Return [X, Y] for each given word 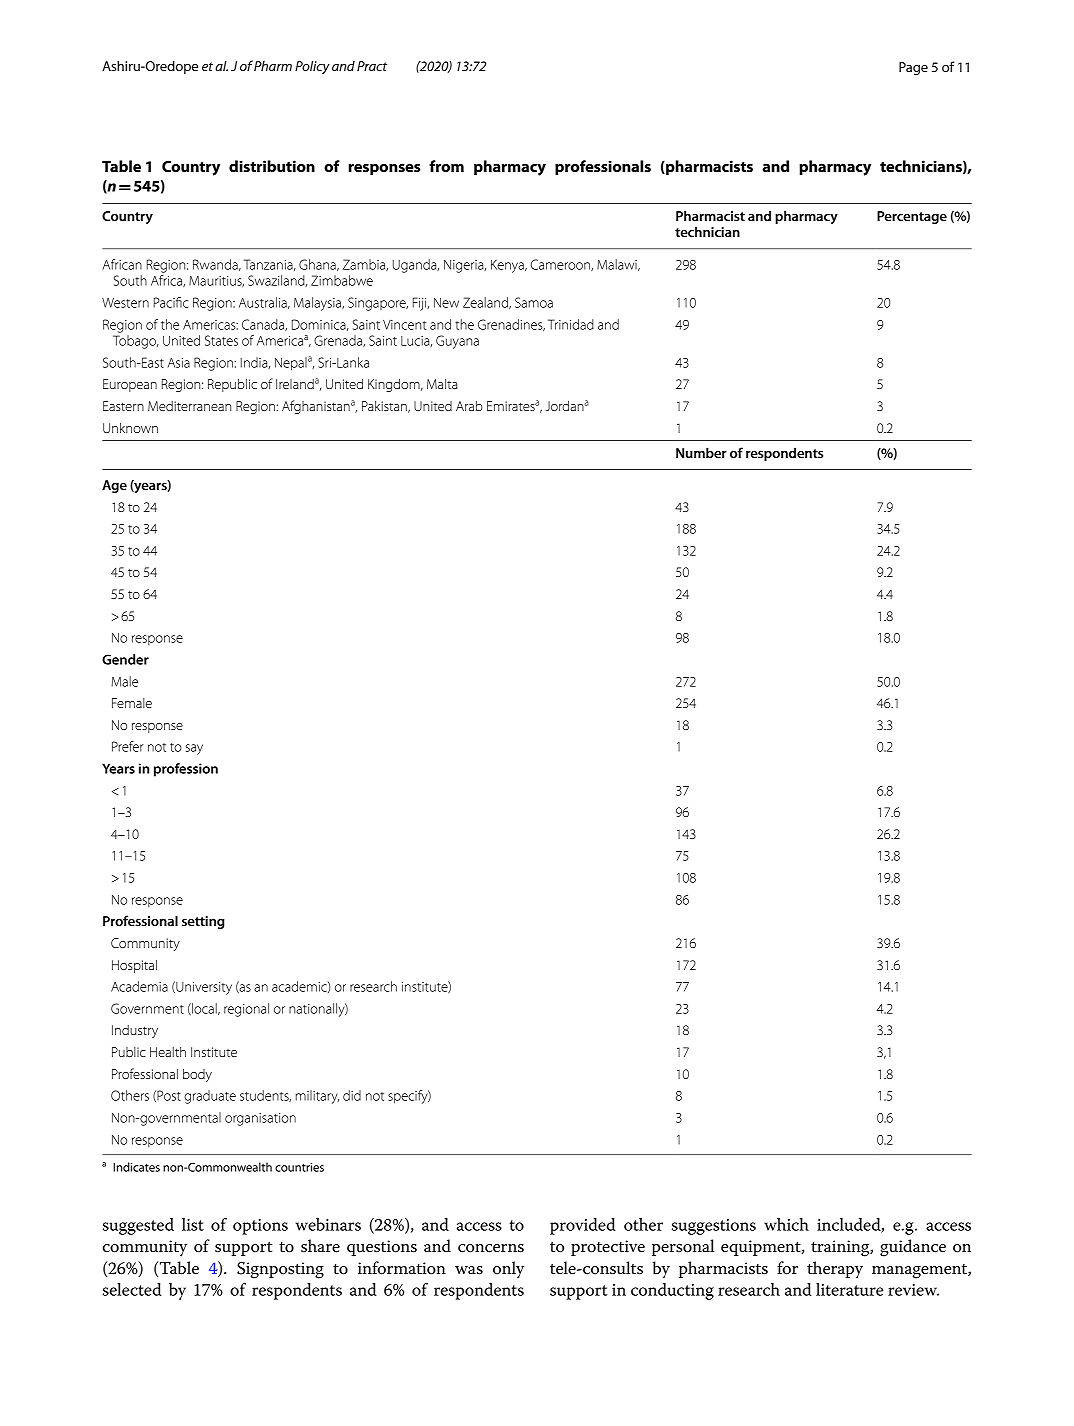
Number [701, 452]
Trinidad [571, 324]
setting [203, 922]
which [786, 1224]
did [352, 1095]
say [194, 749]
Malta [442, 384]
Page [913, 68]
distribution [272, 166]
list [193, 1224]
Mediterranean [189, 406]
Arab [469, 406]
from [446, 166]
